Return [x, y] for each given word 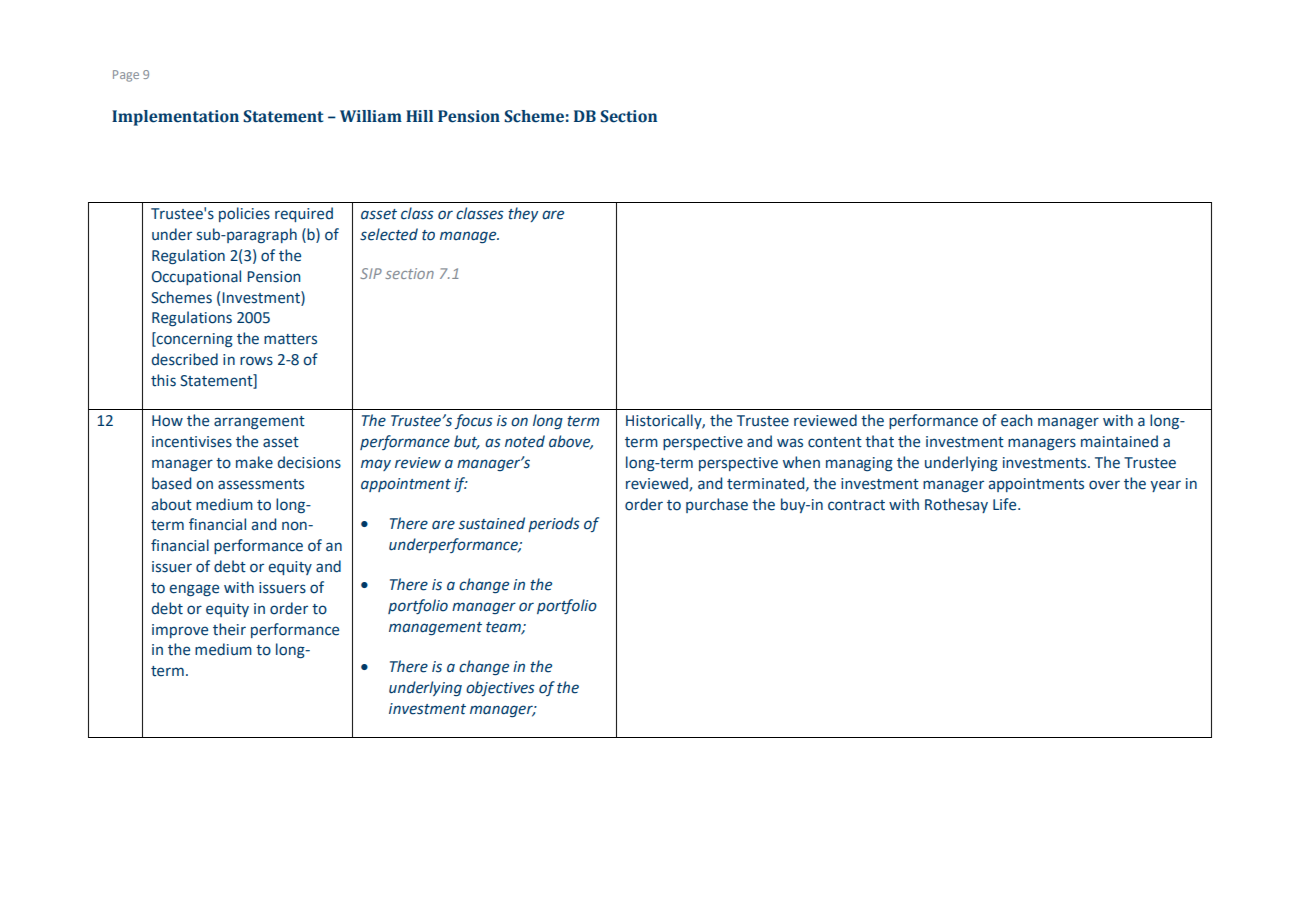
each [1017, 420]
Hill [419, 116]
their [229, 629]
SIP [371, 273]
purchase [717, 505]
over [1104, 485]
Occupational [196, 277]
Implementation [175, 118]
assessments [261, 484]
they [523, 214]
